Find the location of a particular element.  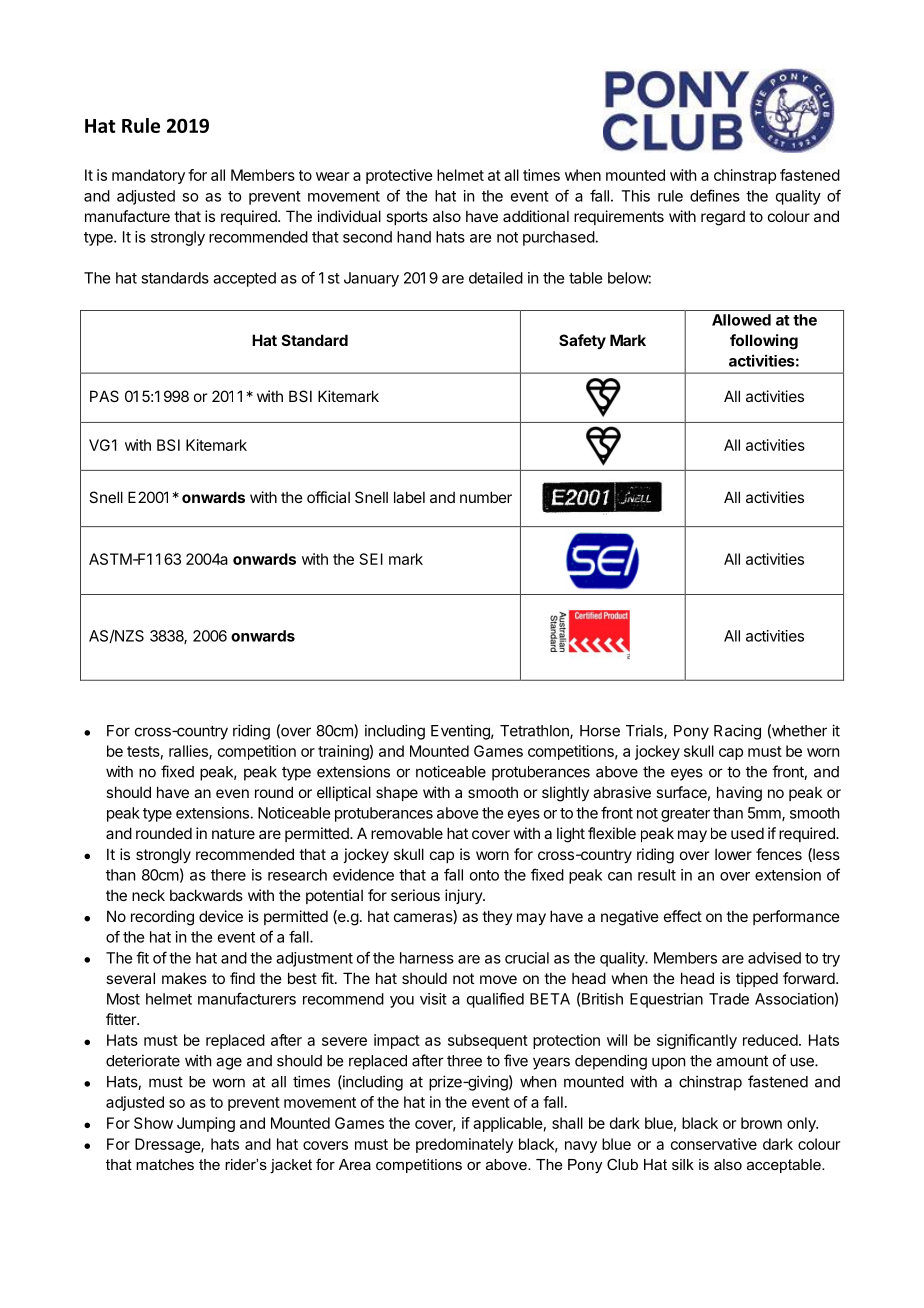

Dressage is located at coordinates (168, 1145).
